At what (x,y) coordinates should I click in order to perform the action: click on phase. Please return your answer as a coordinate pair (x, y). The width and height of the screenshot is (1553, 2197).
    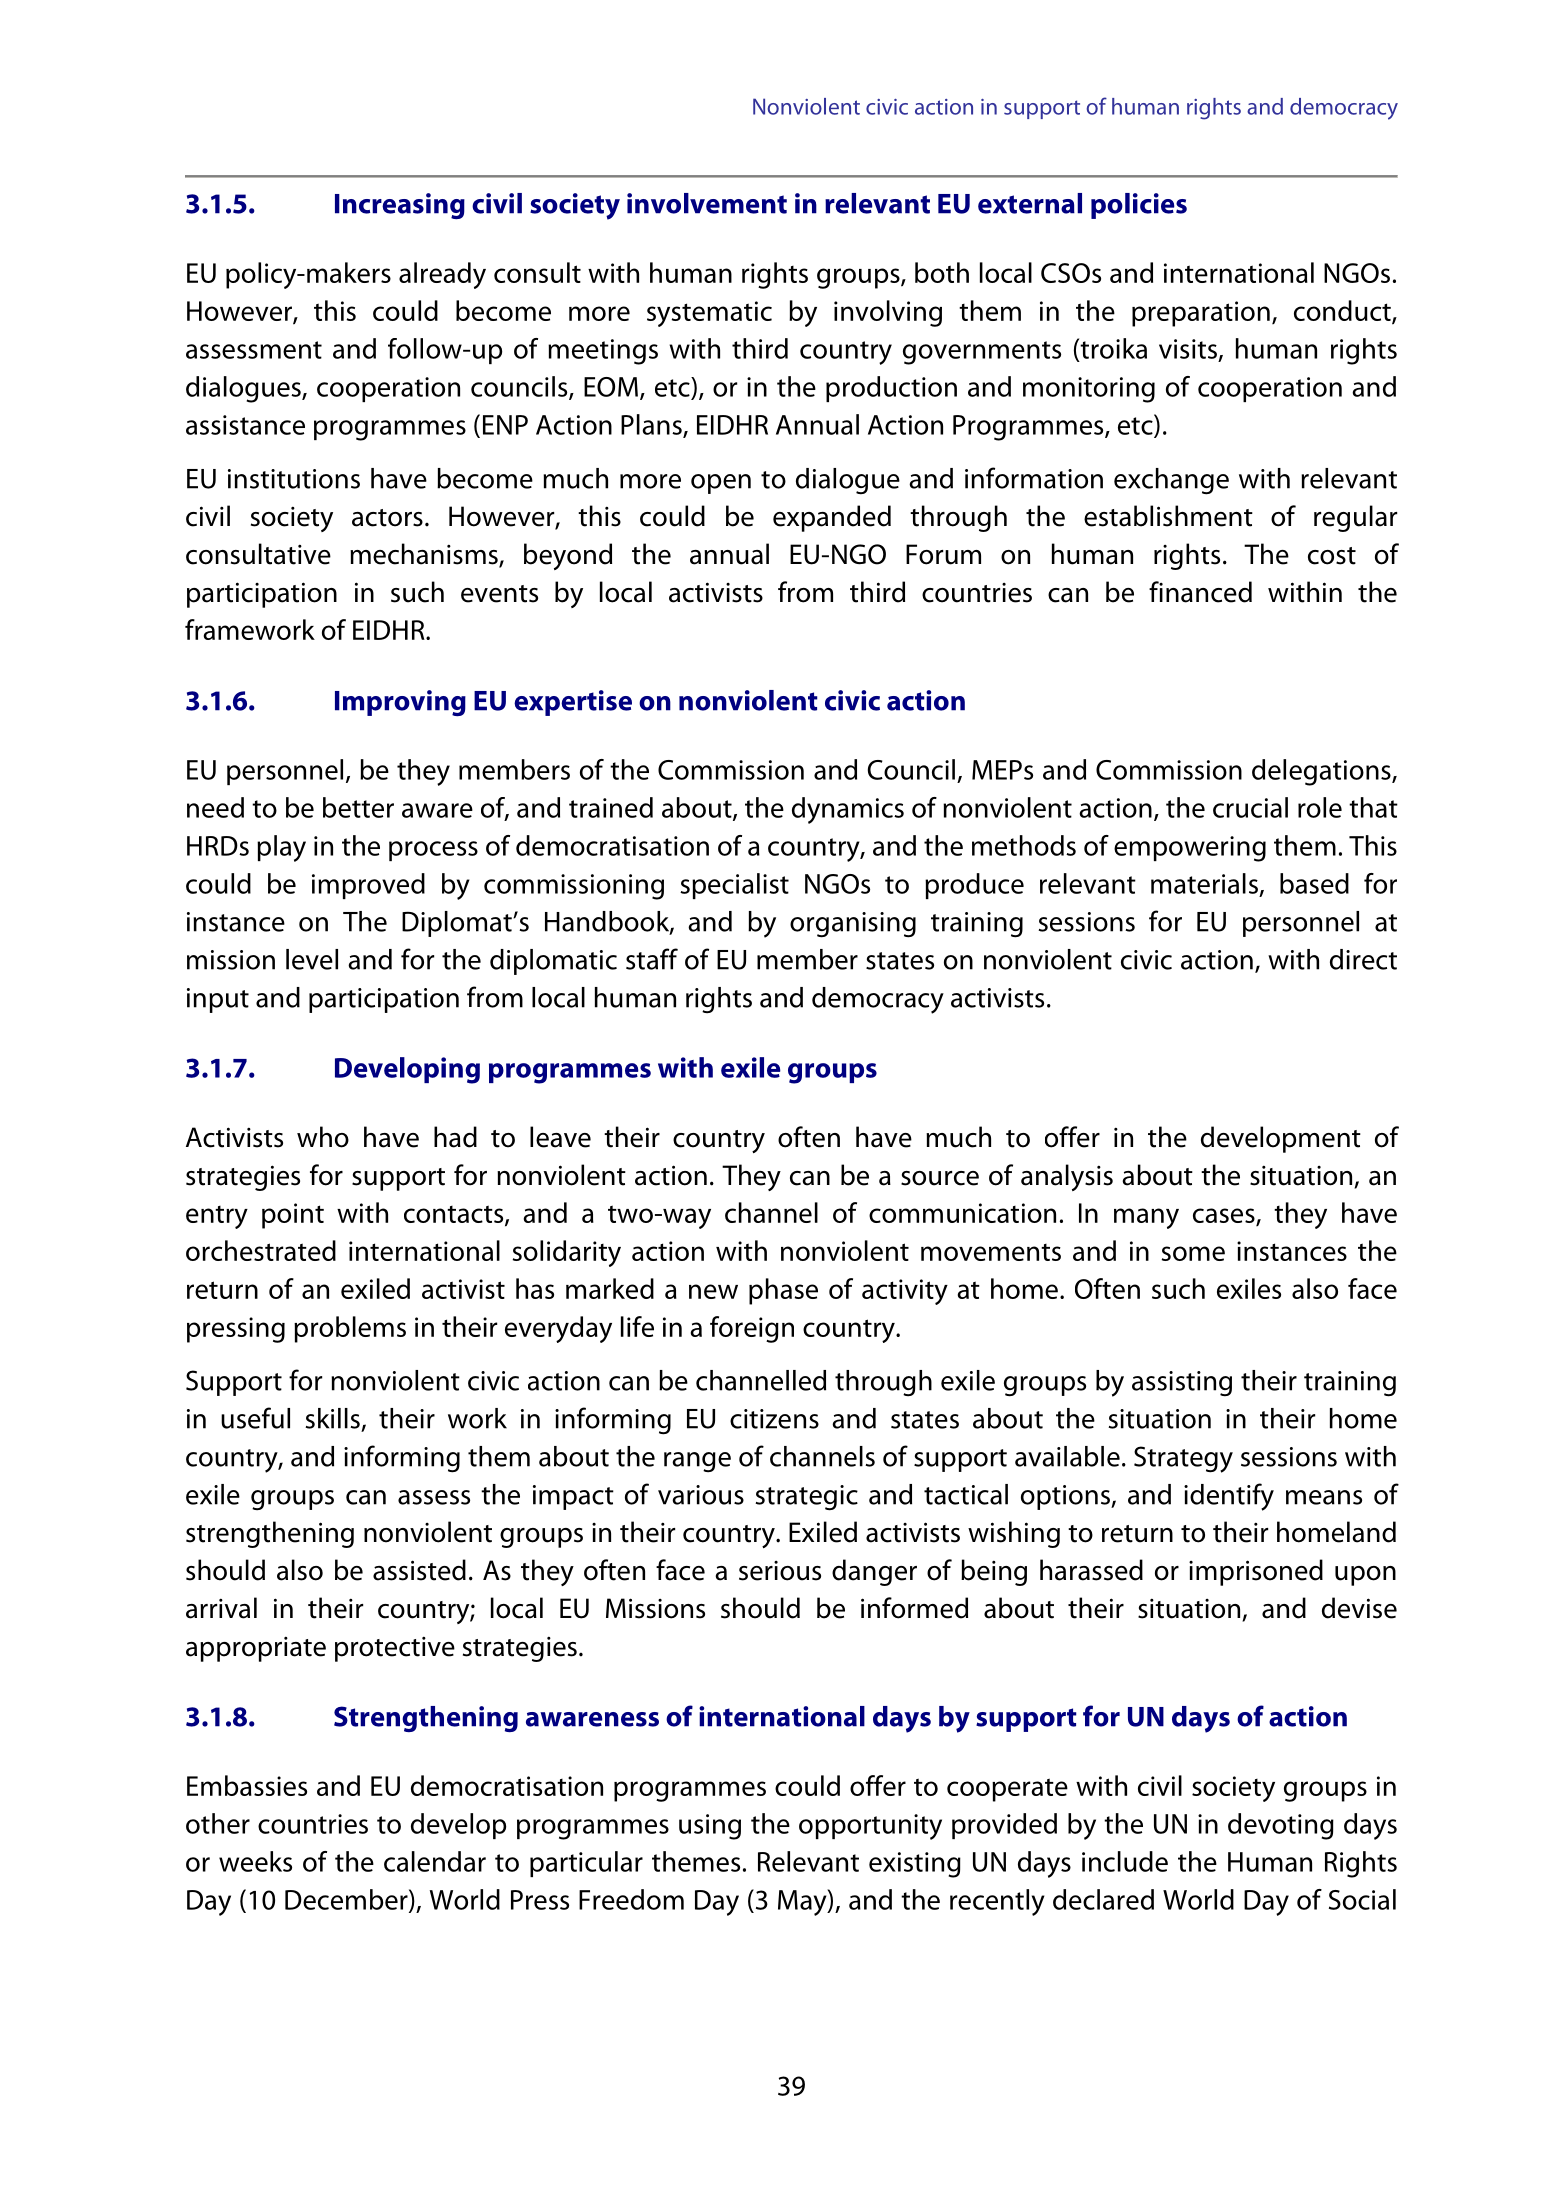
    Looking at the image, I should click on (783, 1291).
